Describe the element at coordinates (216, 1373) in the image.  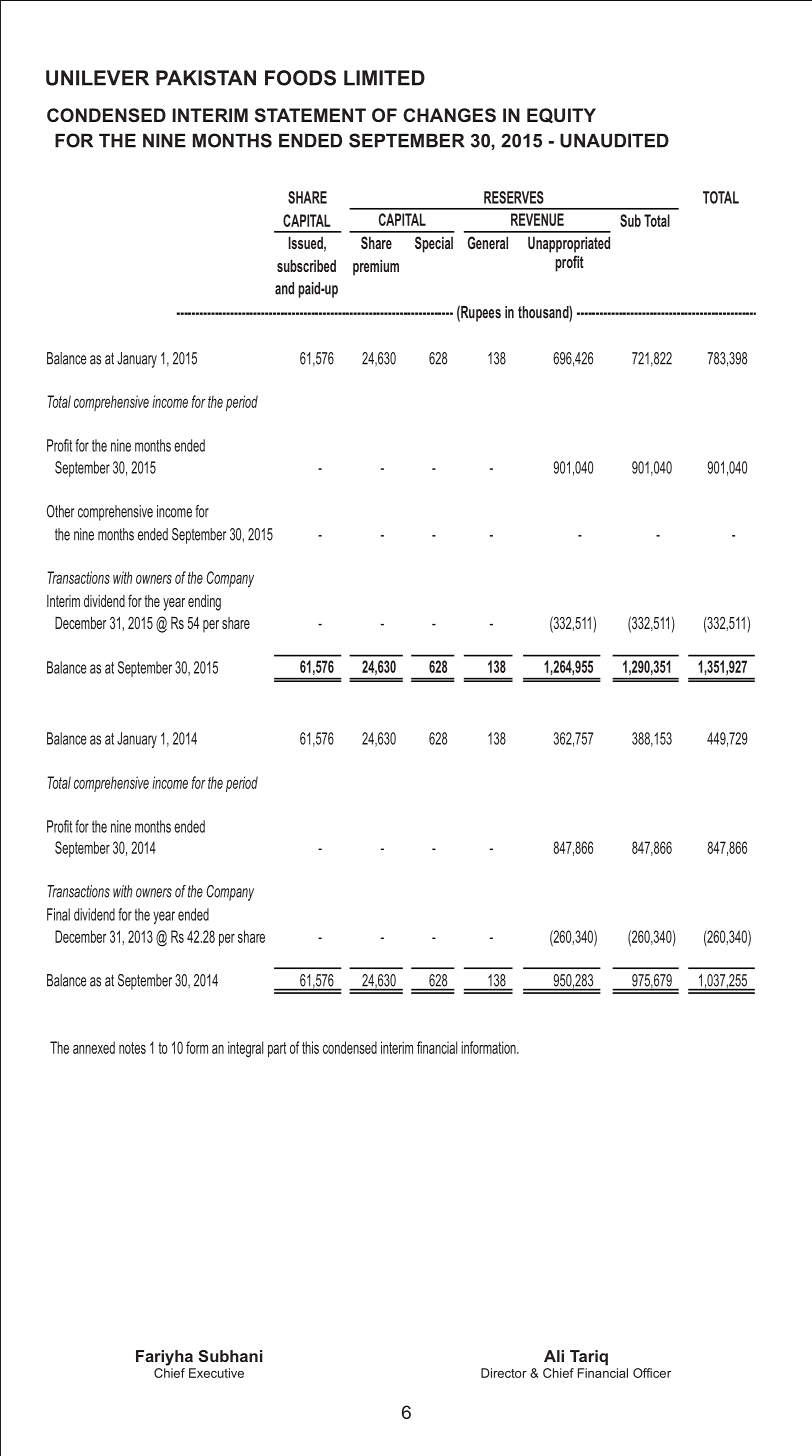
I see `Executive` at that location.
